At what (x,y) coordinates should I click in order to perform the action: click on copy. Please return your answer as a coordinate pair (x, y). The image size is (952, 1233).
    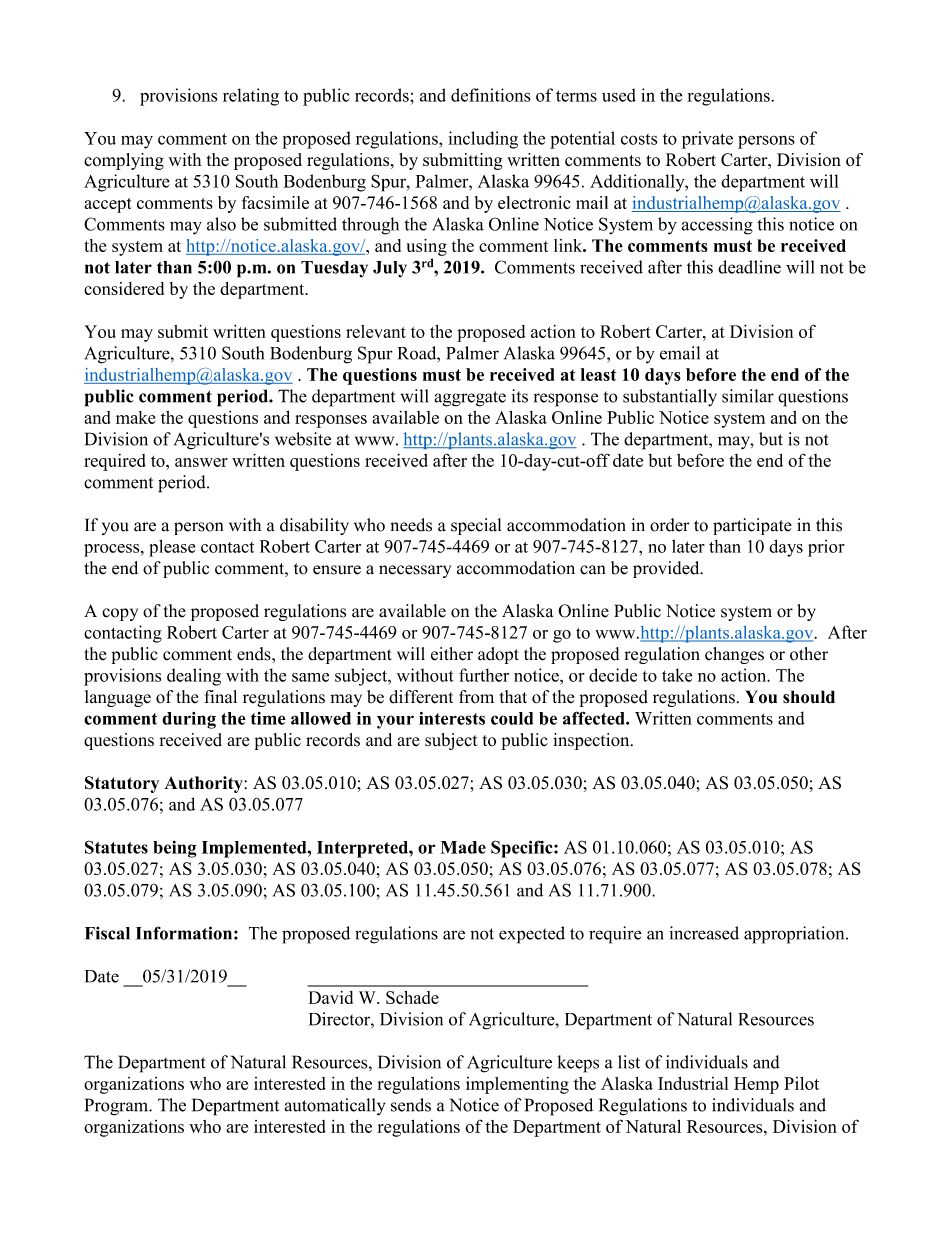
    Looking at the image, I should click on (120, 614).
